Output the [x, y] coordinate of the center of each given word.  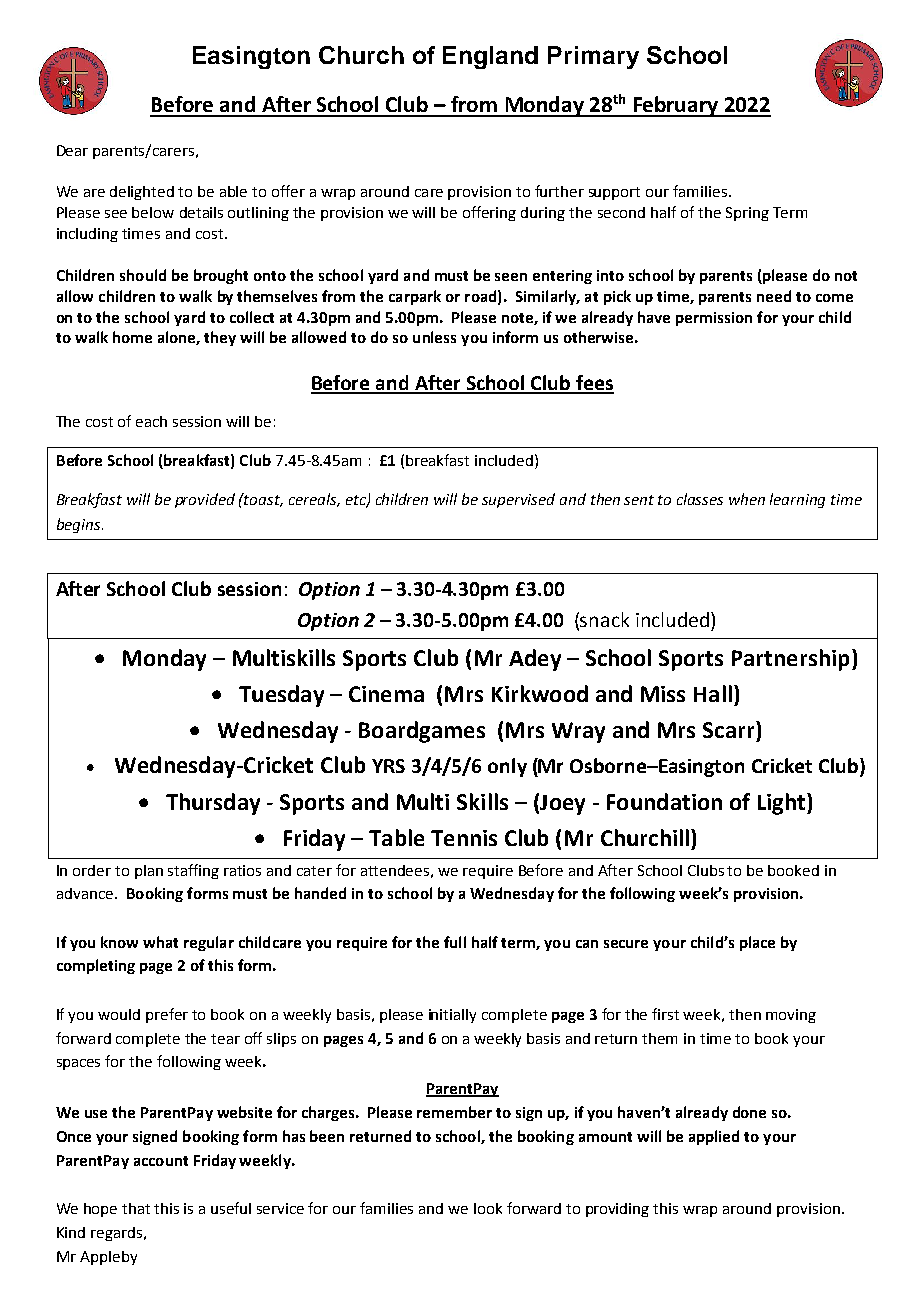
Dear [72, 150]
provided [205, 500]
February [676, 106]
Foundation [664, 801]
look [488, 1208]
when [747, 499]
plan [149, 872]
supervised [518, 500]
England [490, 57]
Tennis [464, 838]
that [136, 1208]
